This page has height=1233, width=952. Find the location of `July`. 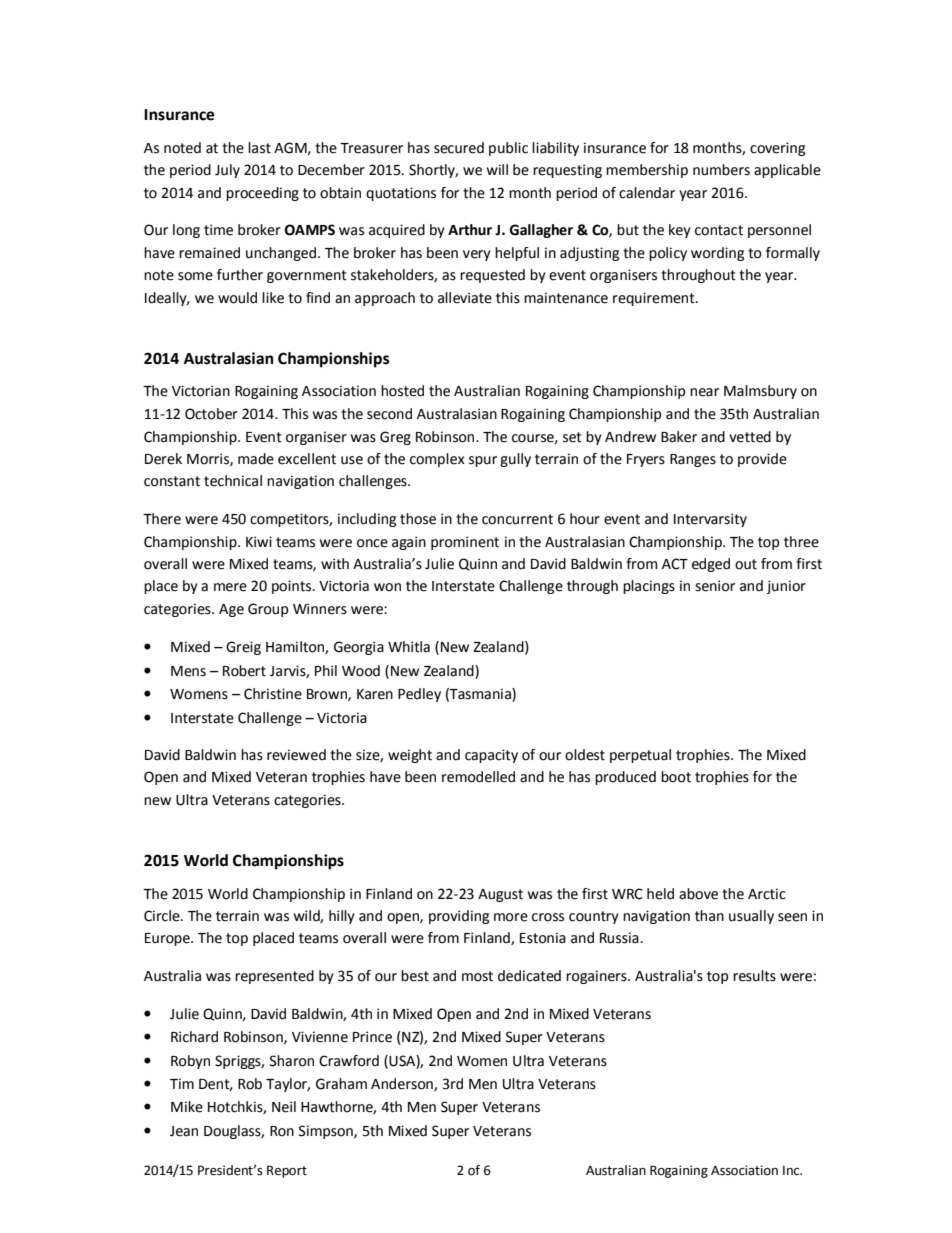

July is located at coordinates (227, 171).
